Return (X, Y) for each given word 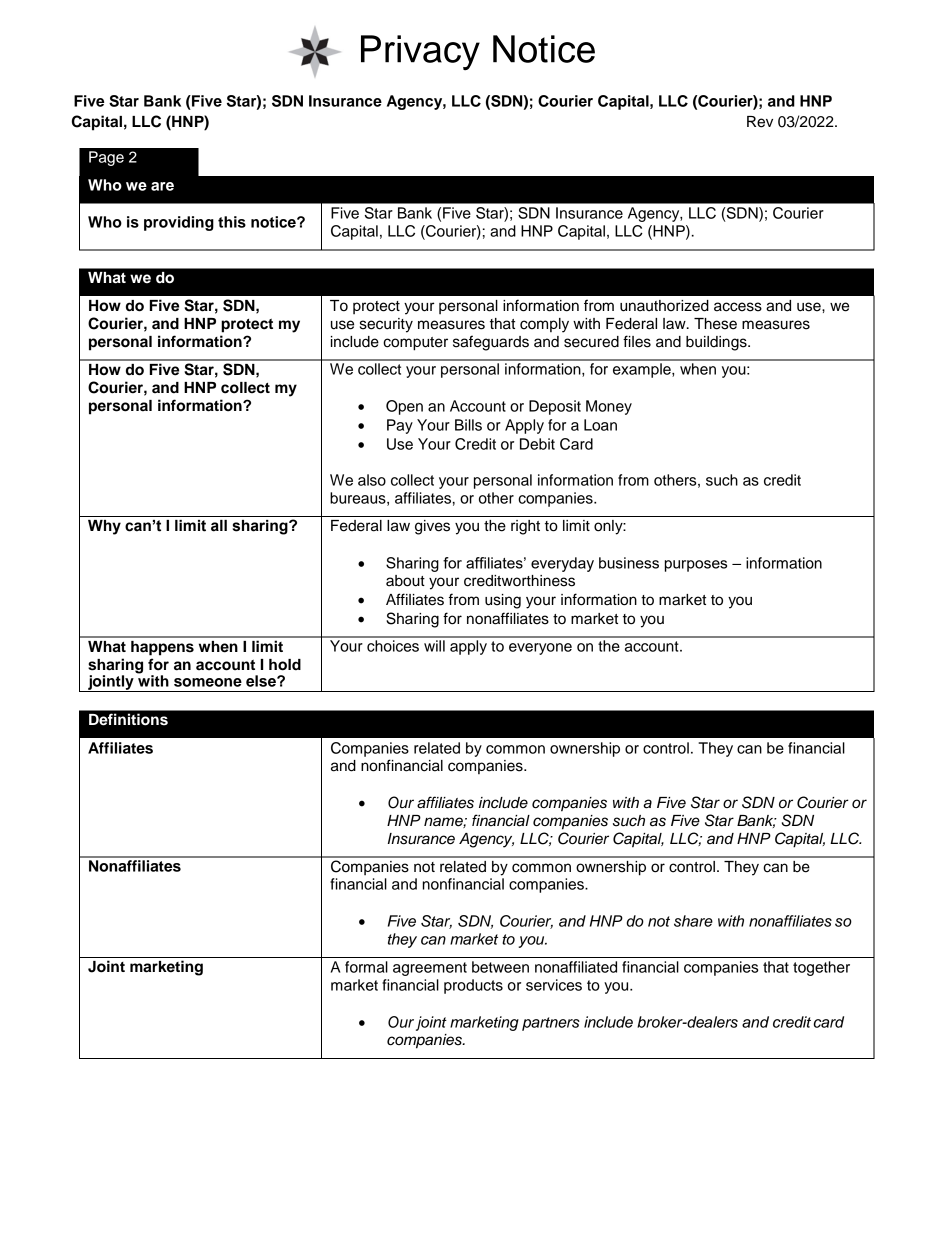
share (693, 921)
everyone (540, 649)
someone (208, 682)
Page (106, 158)
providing (179, 223)
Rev (760, 122)
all (219, 526)
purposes (696, 566)
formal (366, 967)
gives (432, 527)
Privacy (420, 52)
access (738, 307)
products (473, 986)
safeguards (491, 343)
